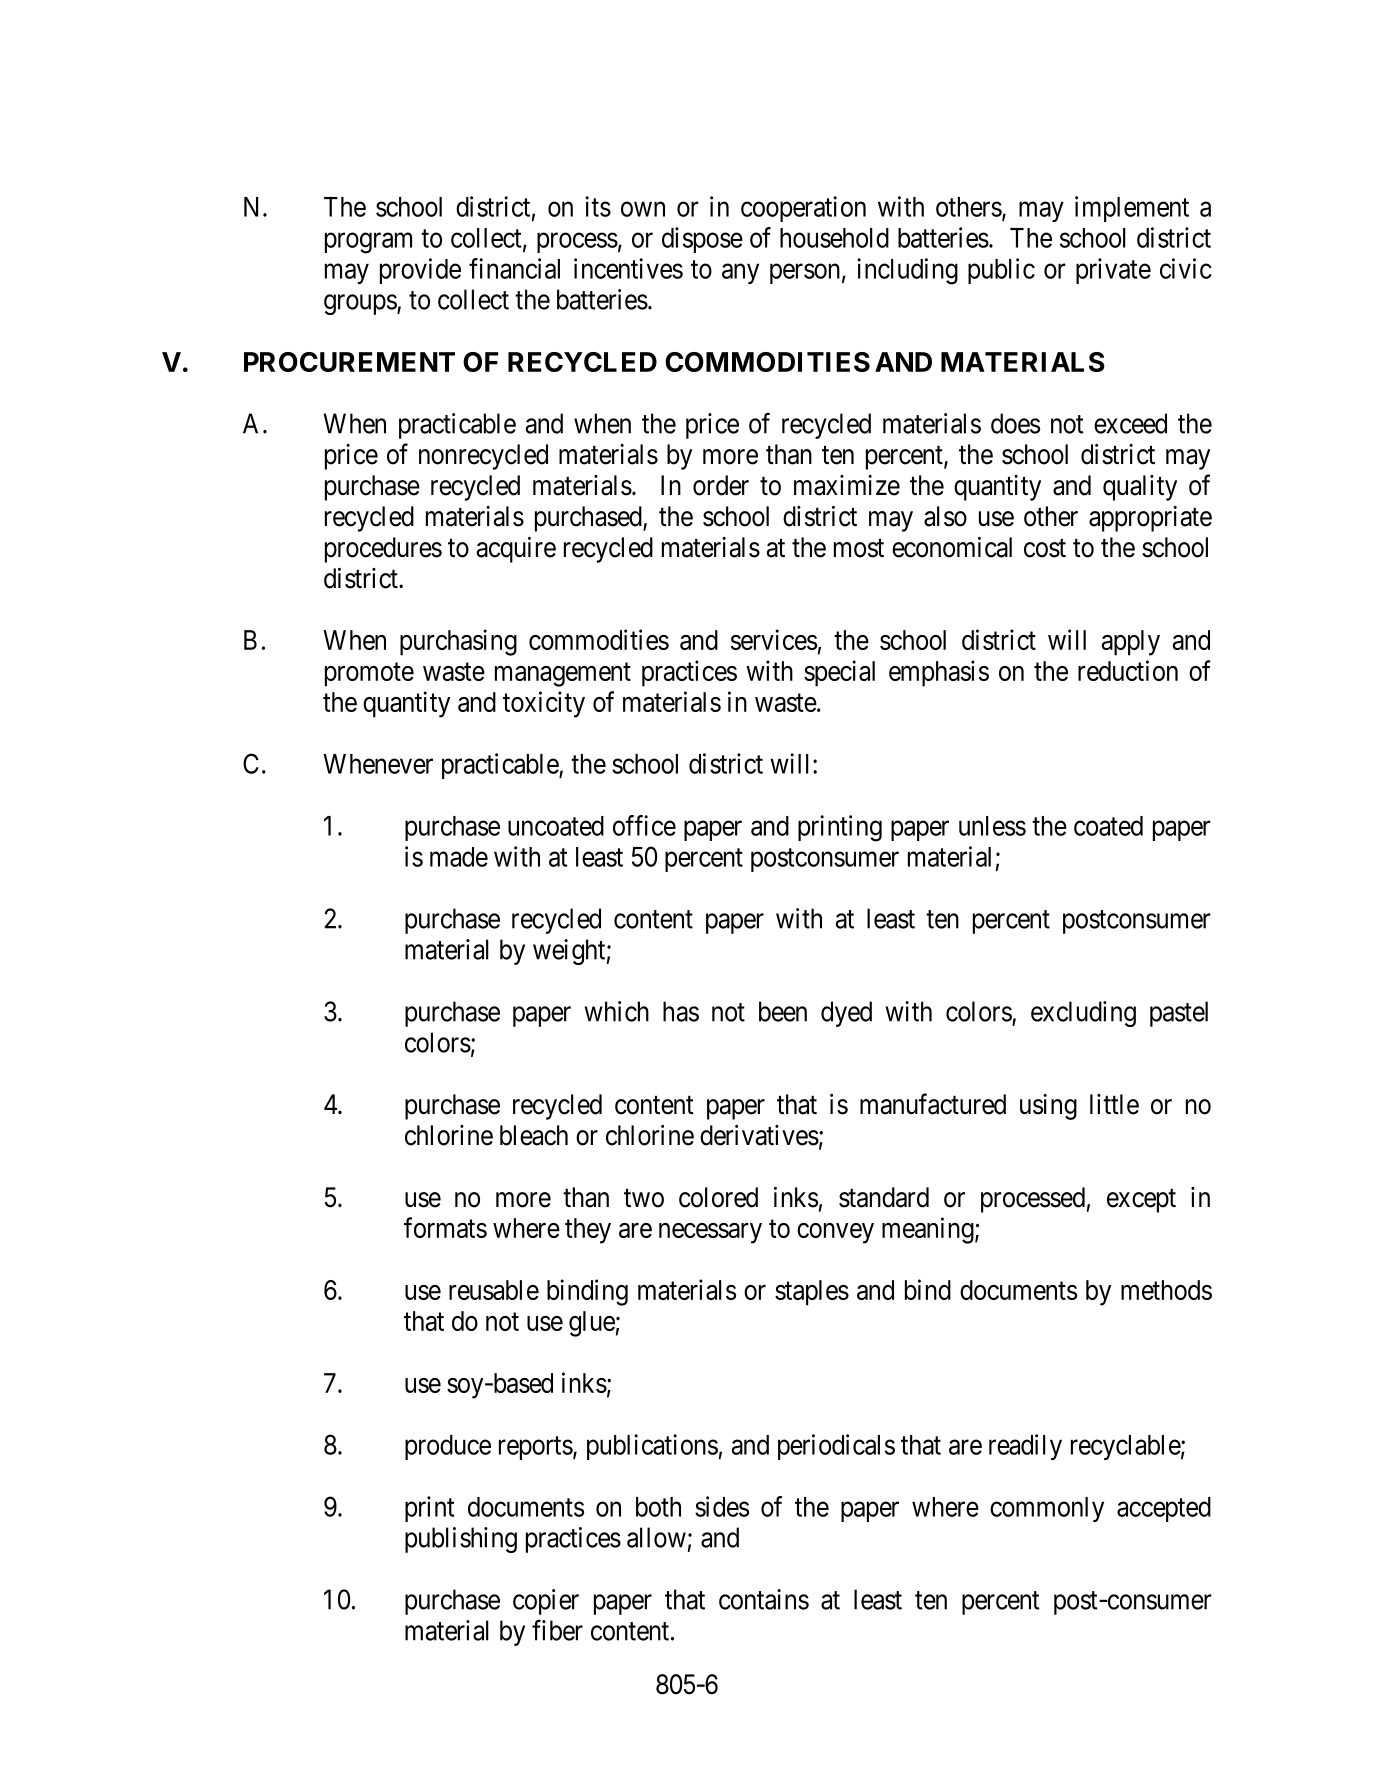  What do you see at coordinates (1128, 670) in the screenshot?
I see `reduction` at bounding box center [1128, 670].
